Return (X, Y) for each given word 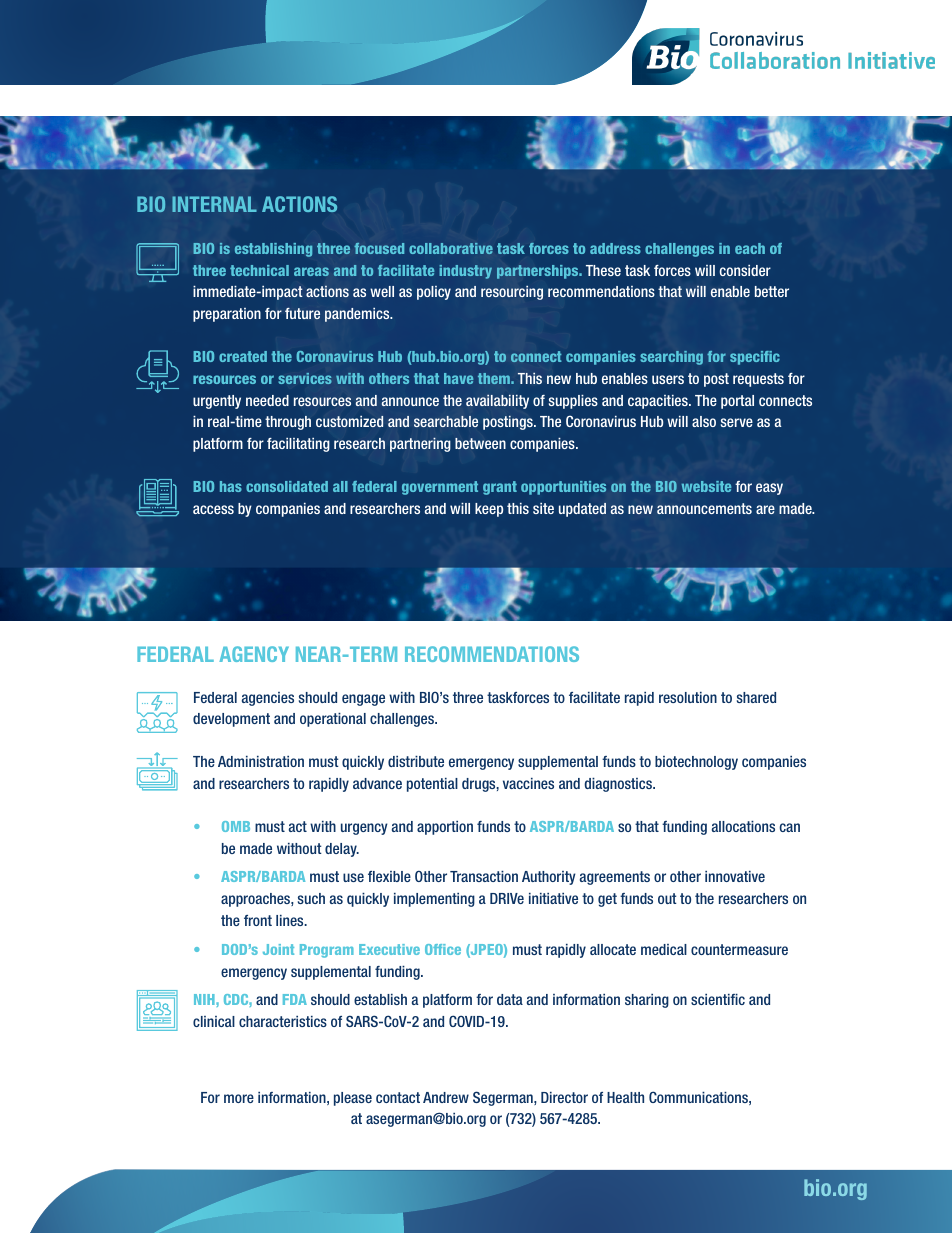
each (750, 248)
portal (737, 402)
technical (259, 270)
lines (291, 920)
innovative (735, 876)
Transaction (484, 876)
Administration (261, 761)
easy (769, 489)
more (239, 1098)
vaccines (528, 783)
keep (489, 510)
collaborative (451, 248)
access (213, 509)
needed (267, 400)
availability (497, 402)
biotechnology (696, 763)
